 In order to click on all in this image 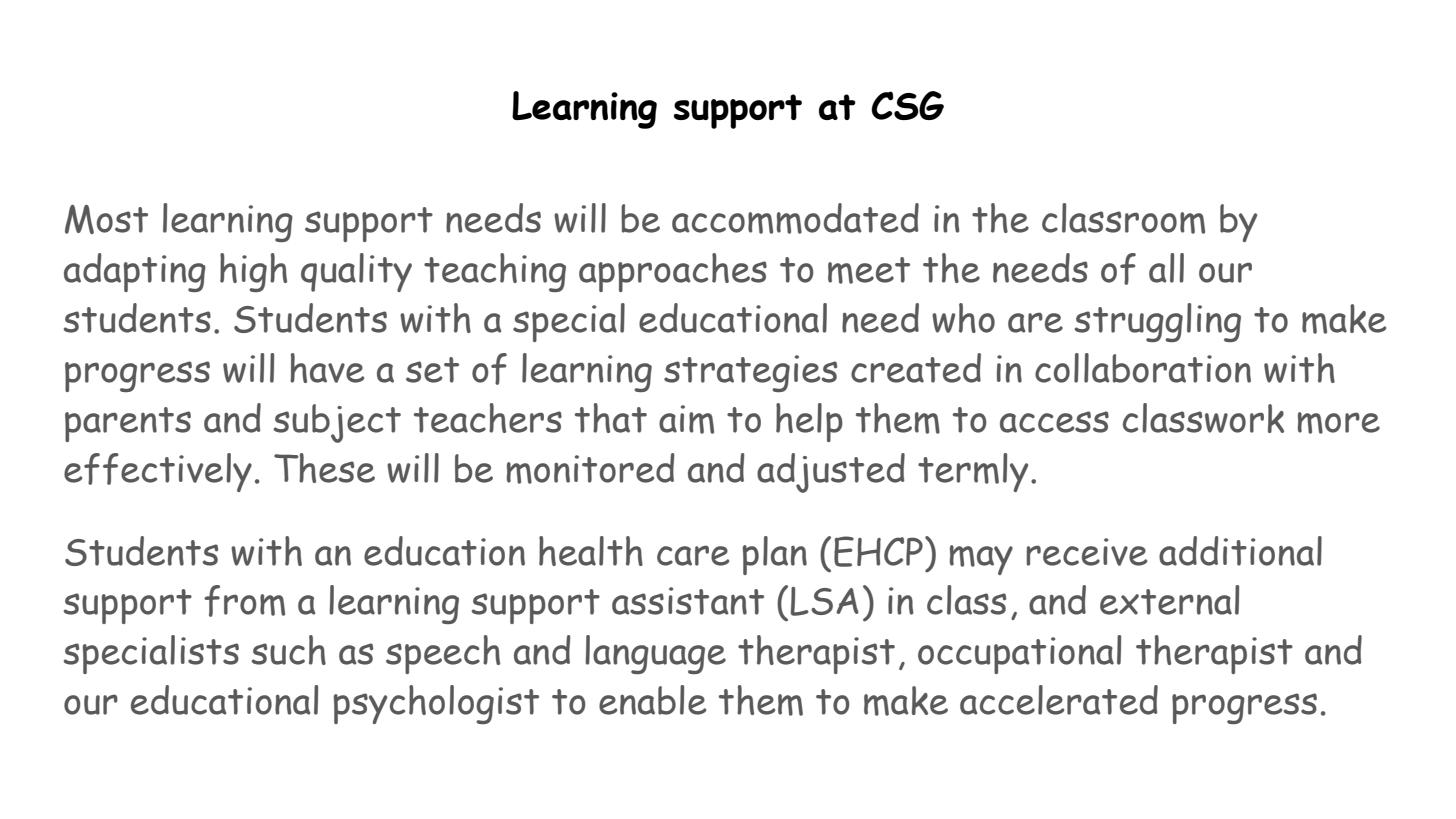, I will do `click(1166, 268)`.
